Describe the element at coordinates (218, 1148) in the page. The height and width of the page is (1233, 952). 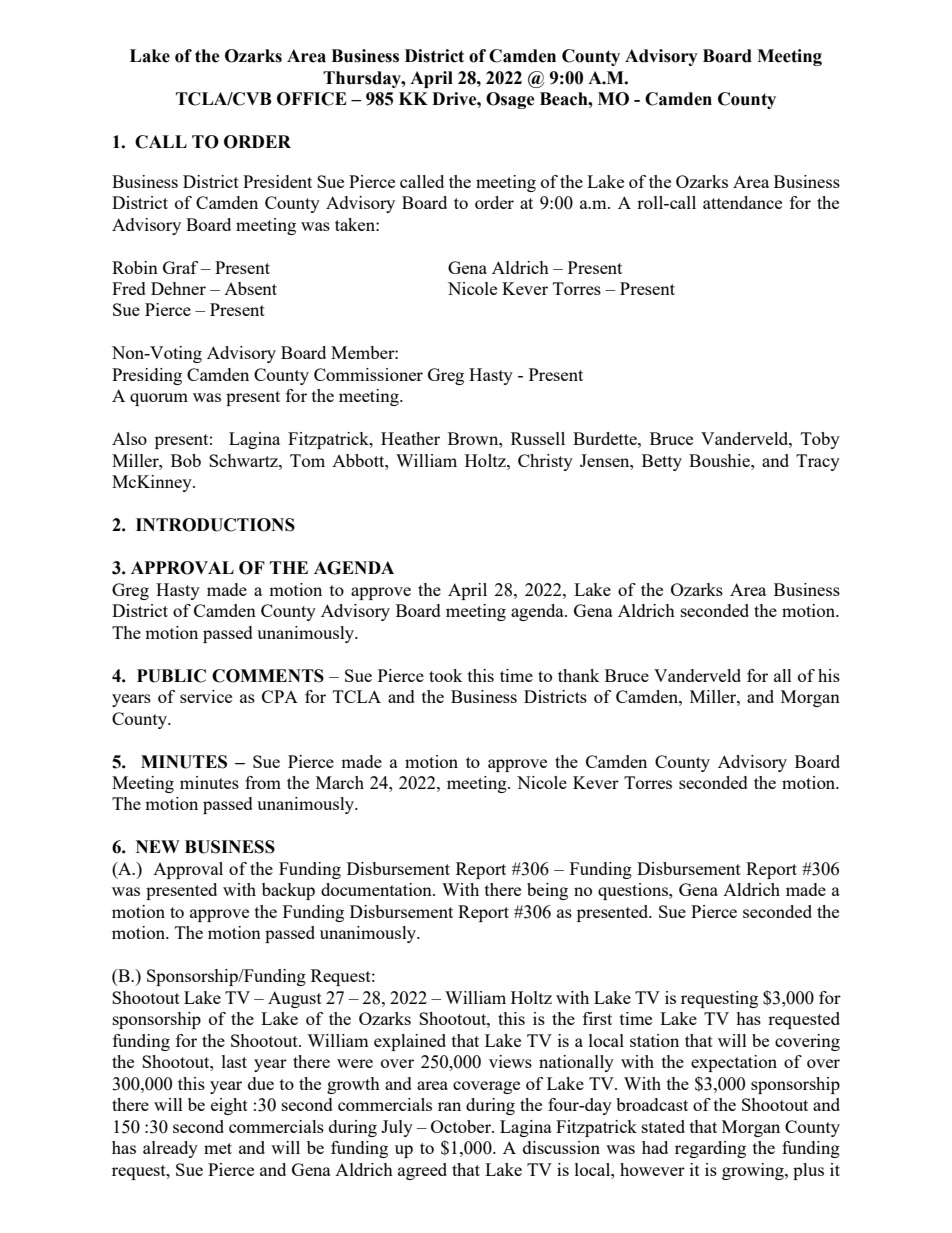
I see `met` at that location.
